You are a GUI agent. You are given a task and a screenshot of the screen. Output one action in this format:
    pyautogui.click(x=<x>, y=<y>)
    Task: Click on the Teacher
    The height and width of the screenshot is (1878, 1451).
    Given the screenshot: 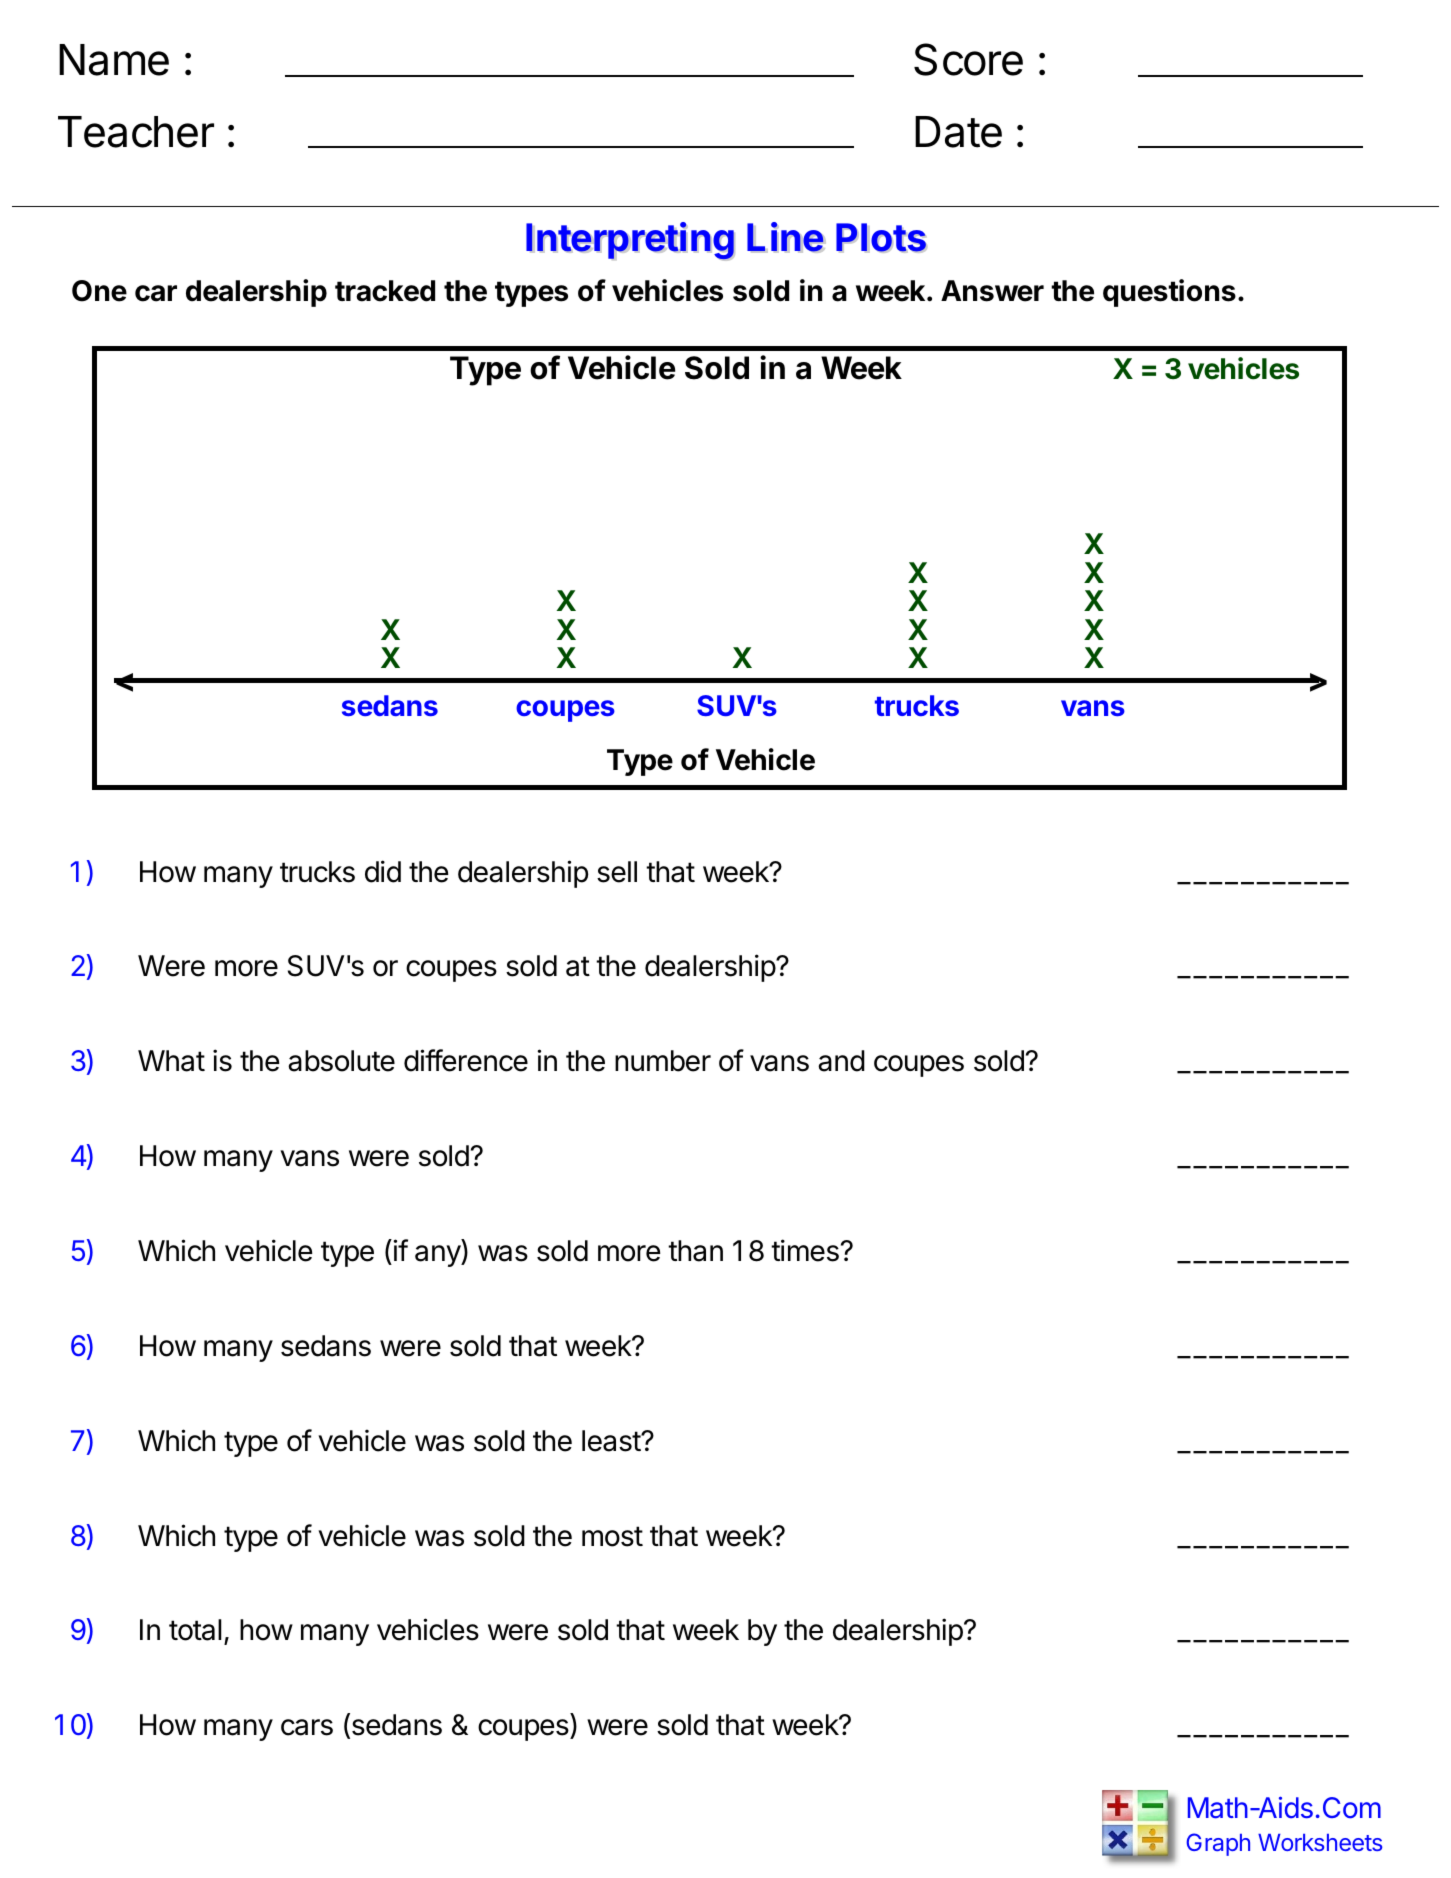 What is the action you would take?
    pyautogui.click(x=136, y=132)
